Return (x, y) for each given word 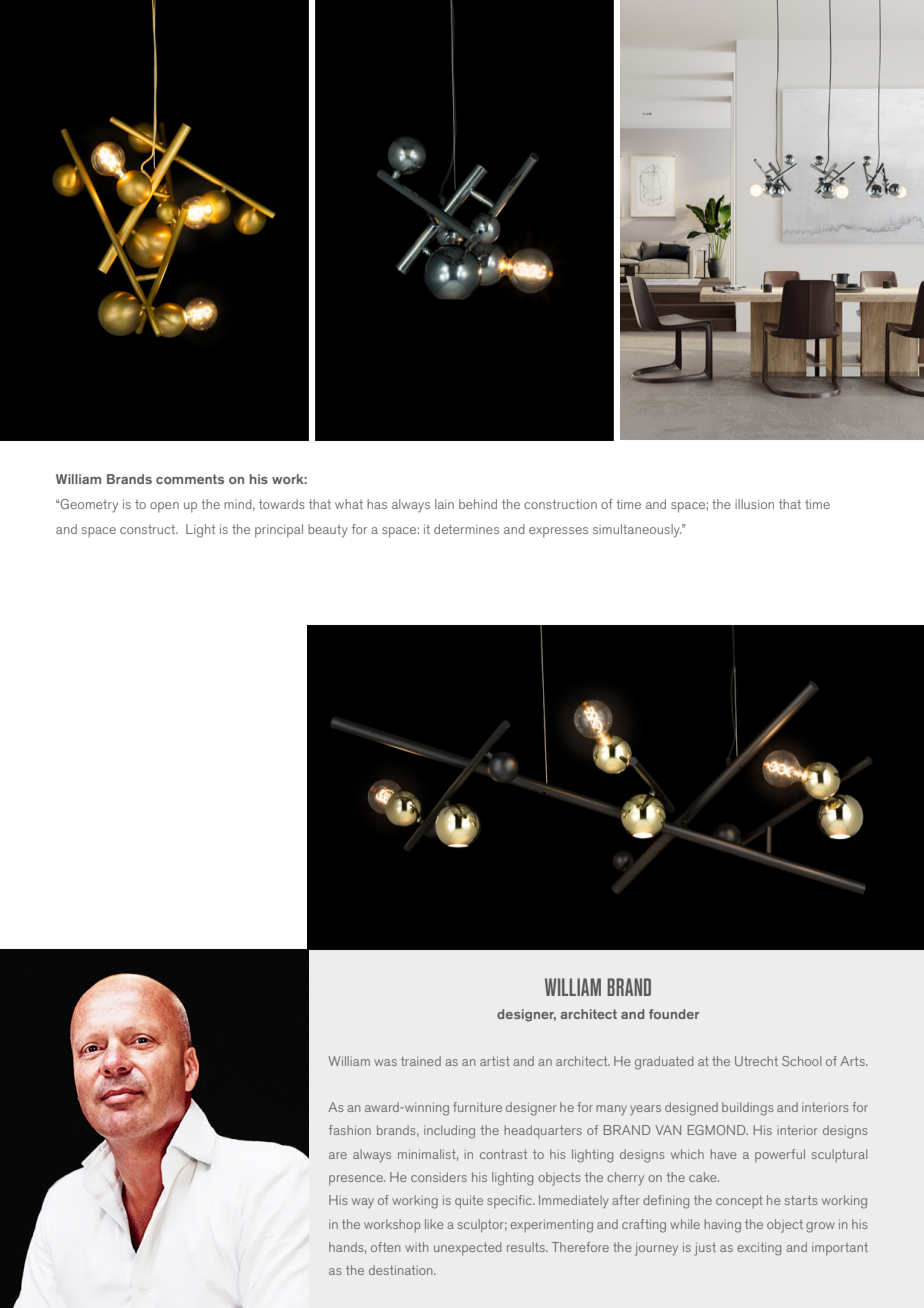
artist (495, 1061)
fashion (350, 1130)
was (385, 1062)
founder (674, 1014)
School (801, 1061)
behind (478, 504)
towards (282, 504)
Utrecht (756, 1061)
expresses (558, 532)
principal (279, 531)
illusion (754, 504)
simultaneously (637, 531)
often (385, 1247)
